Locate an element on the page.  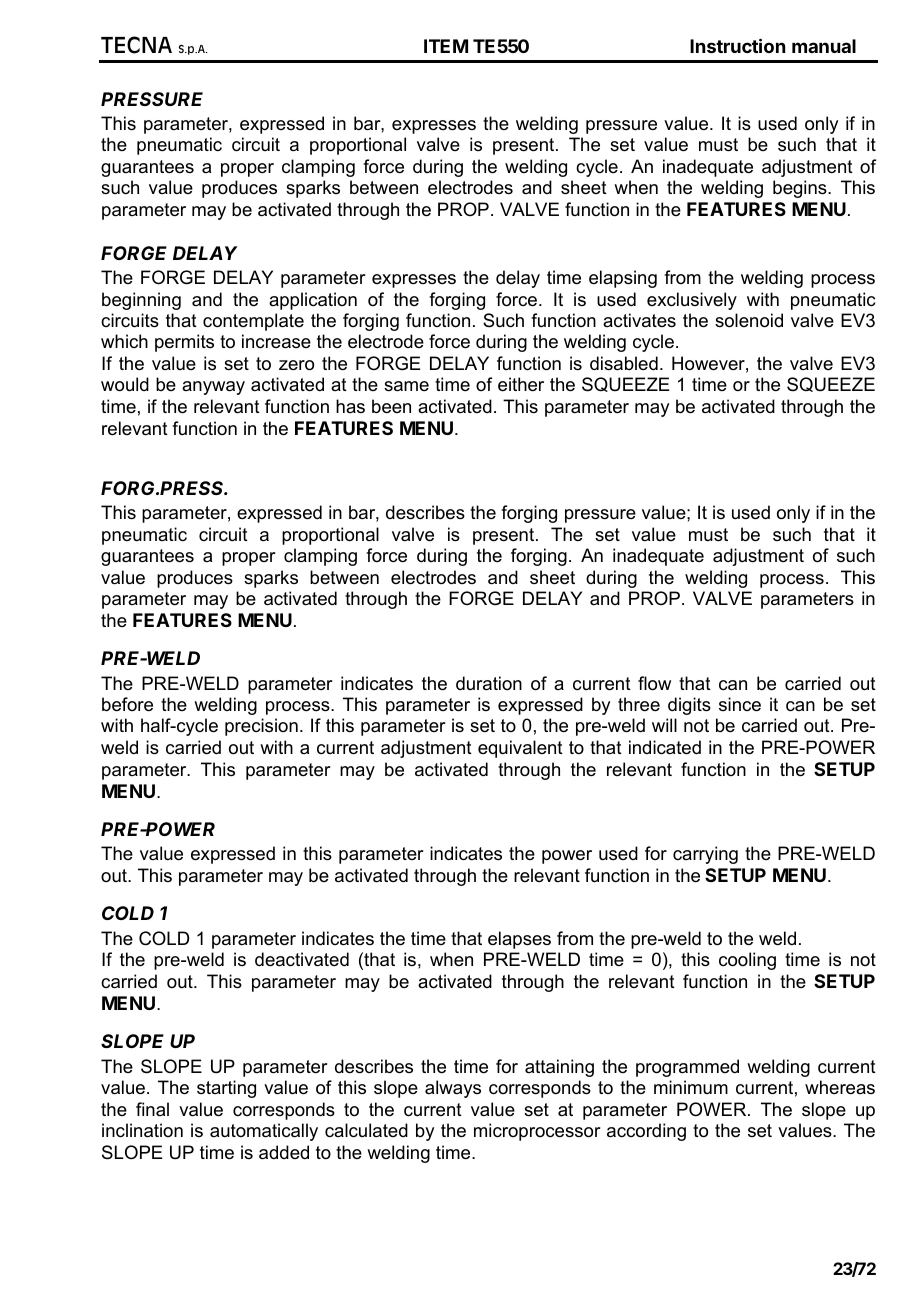
Instruction is located at coordinates (737, 45).
